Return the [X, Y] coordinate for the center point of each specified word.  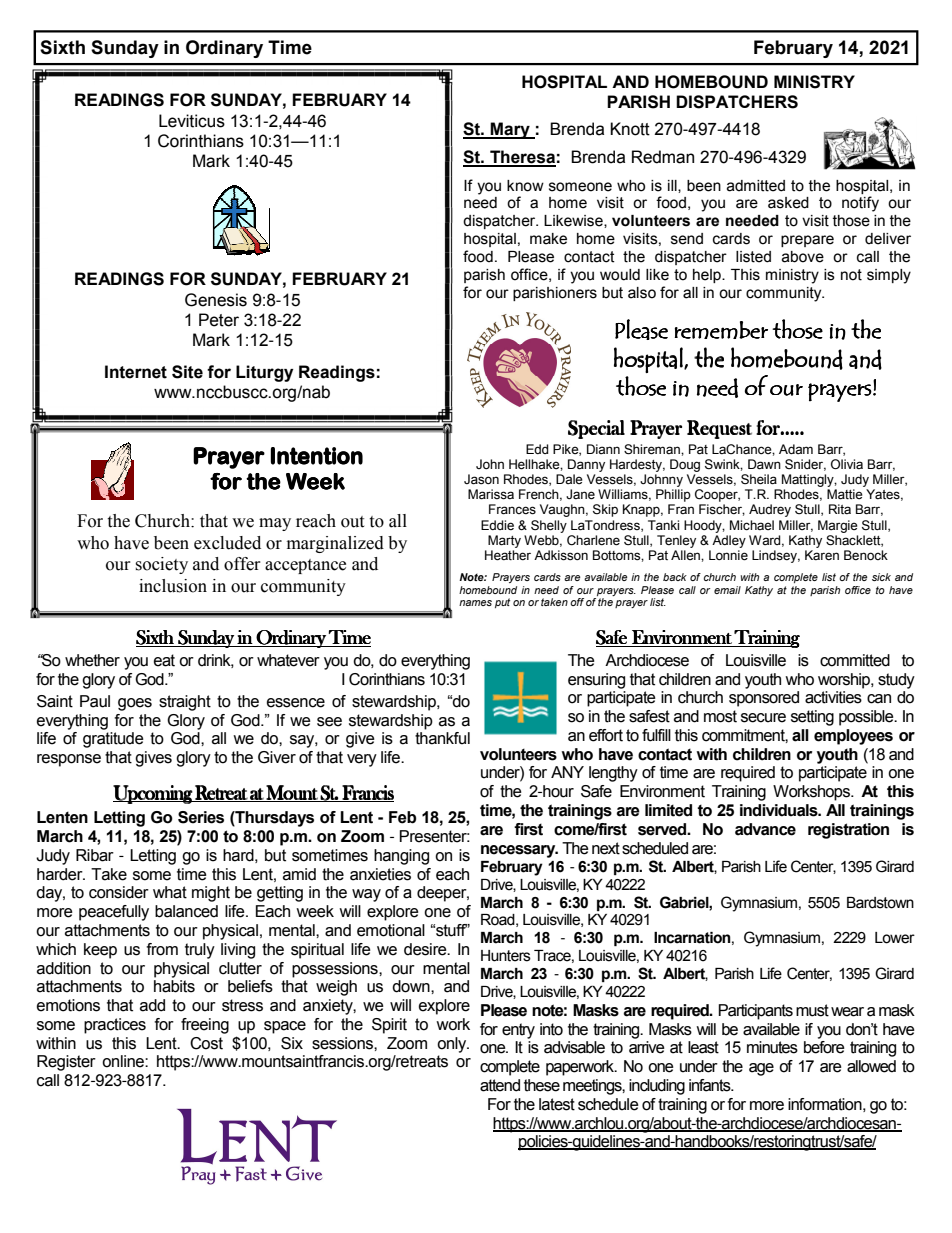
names [475, 603]
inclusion [173, 586]
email [727, 590]
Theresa [522, 158]
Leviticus [192, 121]
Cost [206, 1043]
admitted [756, 186]
